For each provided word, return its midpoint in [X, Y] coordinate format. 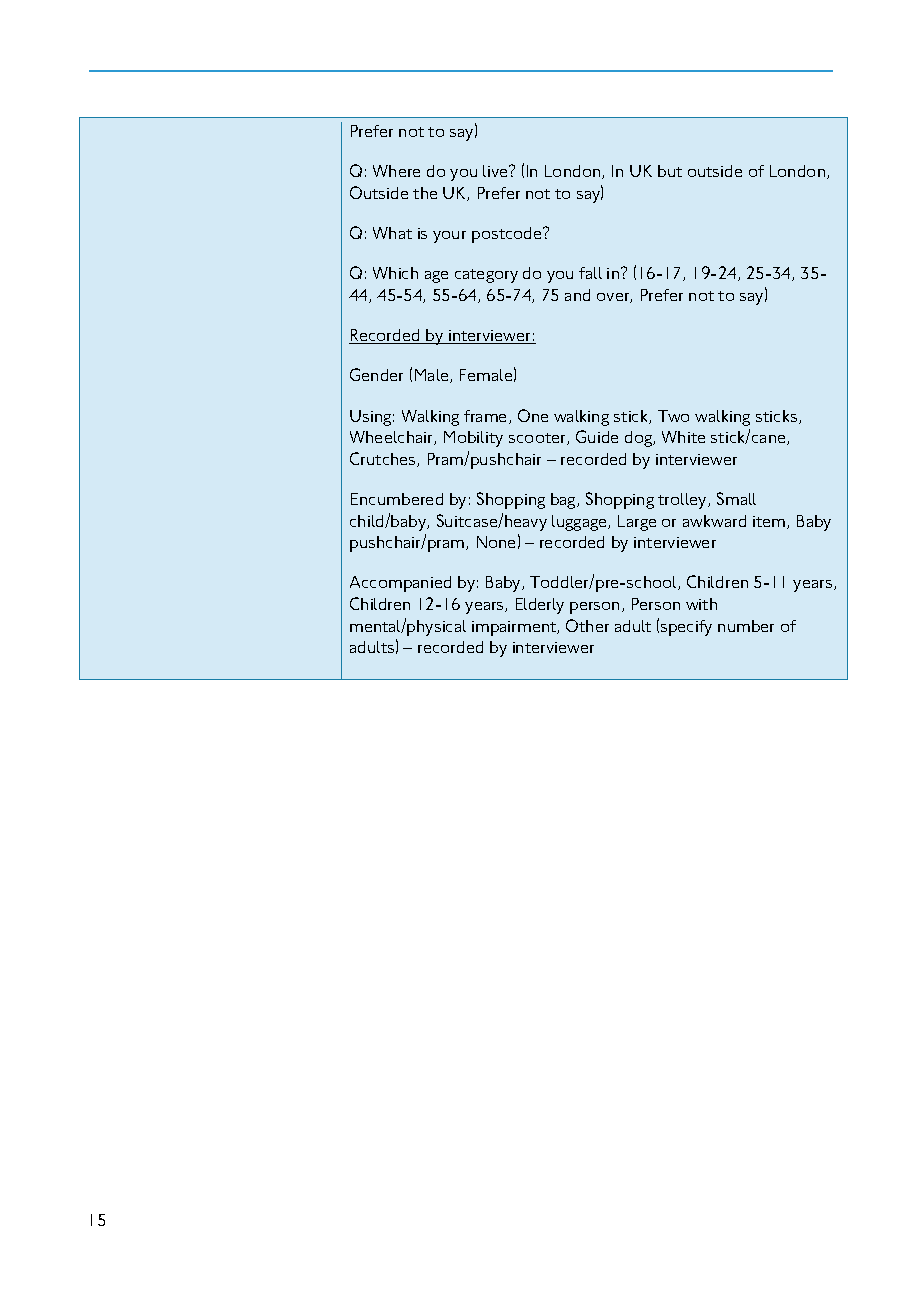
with [701, 604]
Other [587, 625]
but [670, 171]
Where [396, 171]
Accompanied [400, 584]
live [496, 171]
